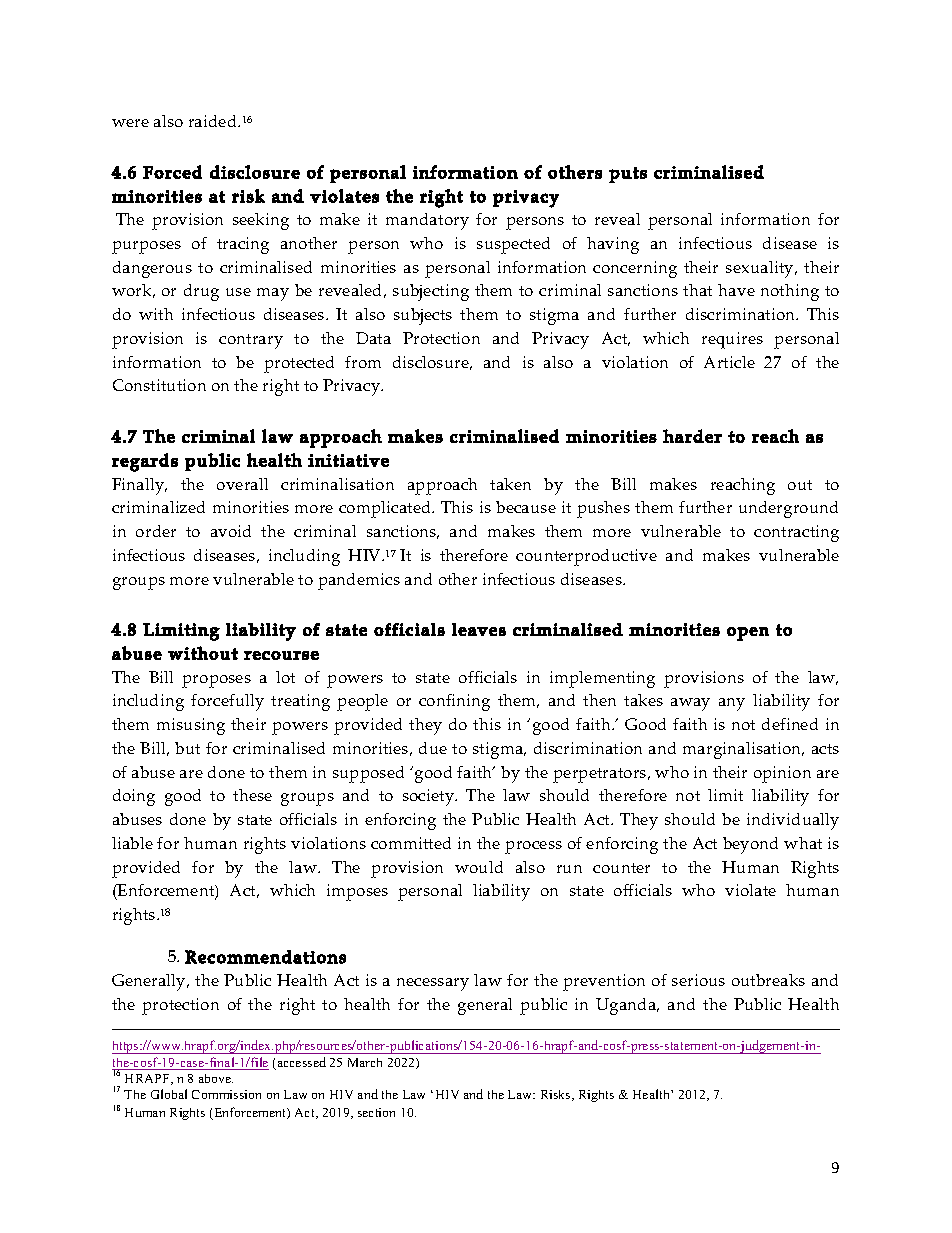  I want to click on subjects, so click(423, 316).
